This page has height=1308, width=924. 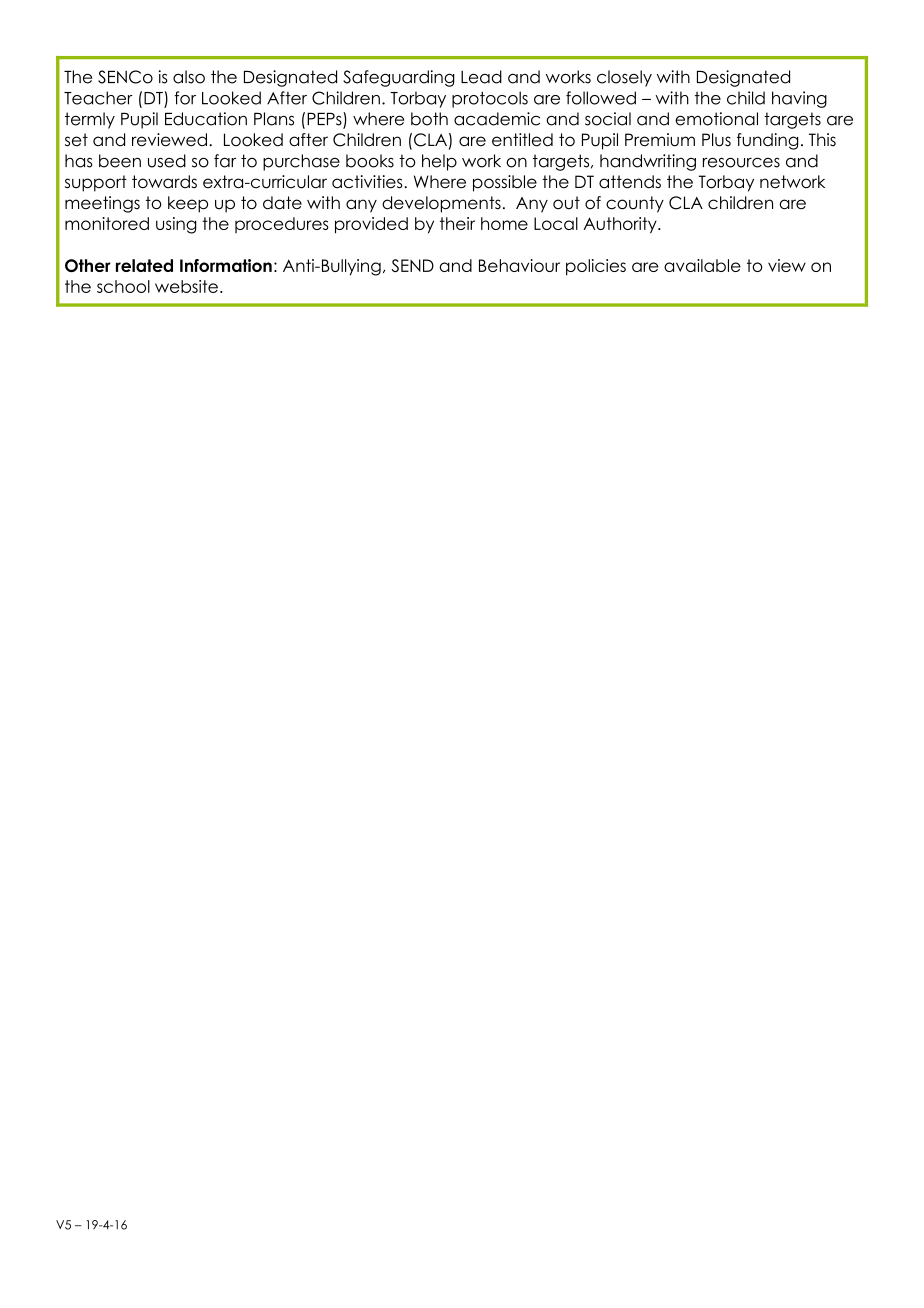 I want to click on Authority, so click(x=621, y=225).
